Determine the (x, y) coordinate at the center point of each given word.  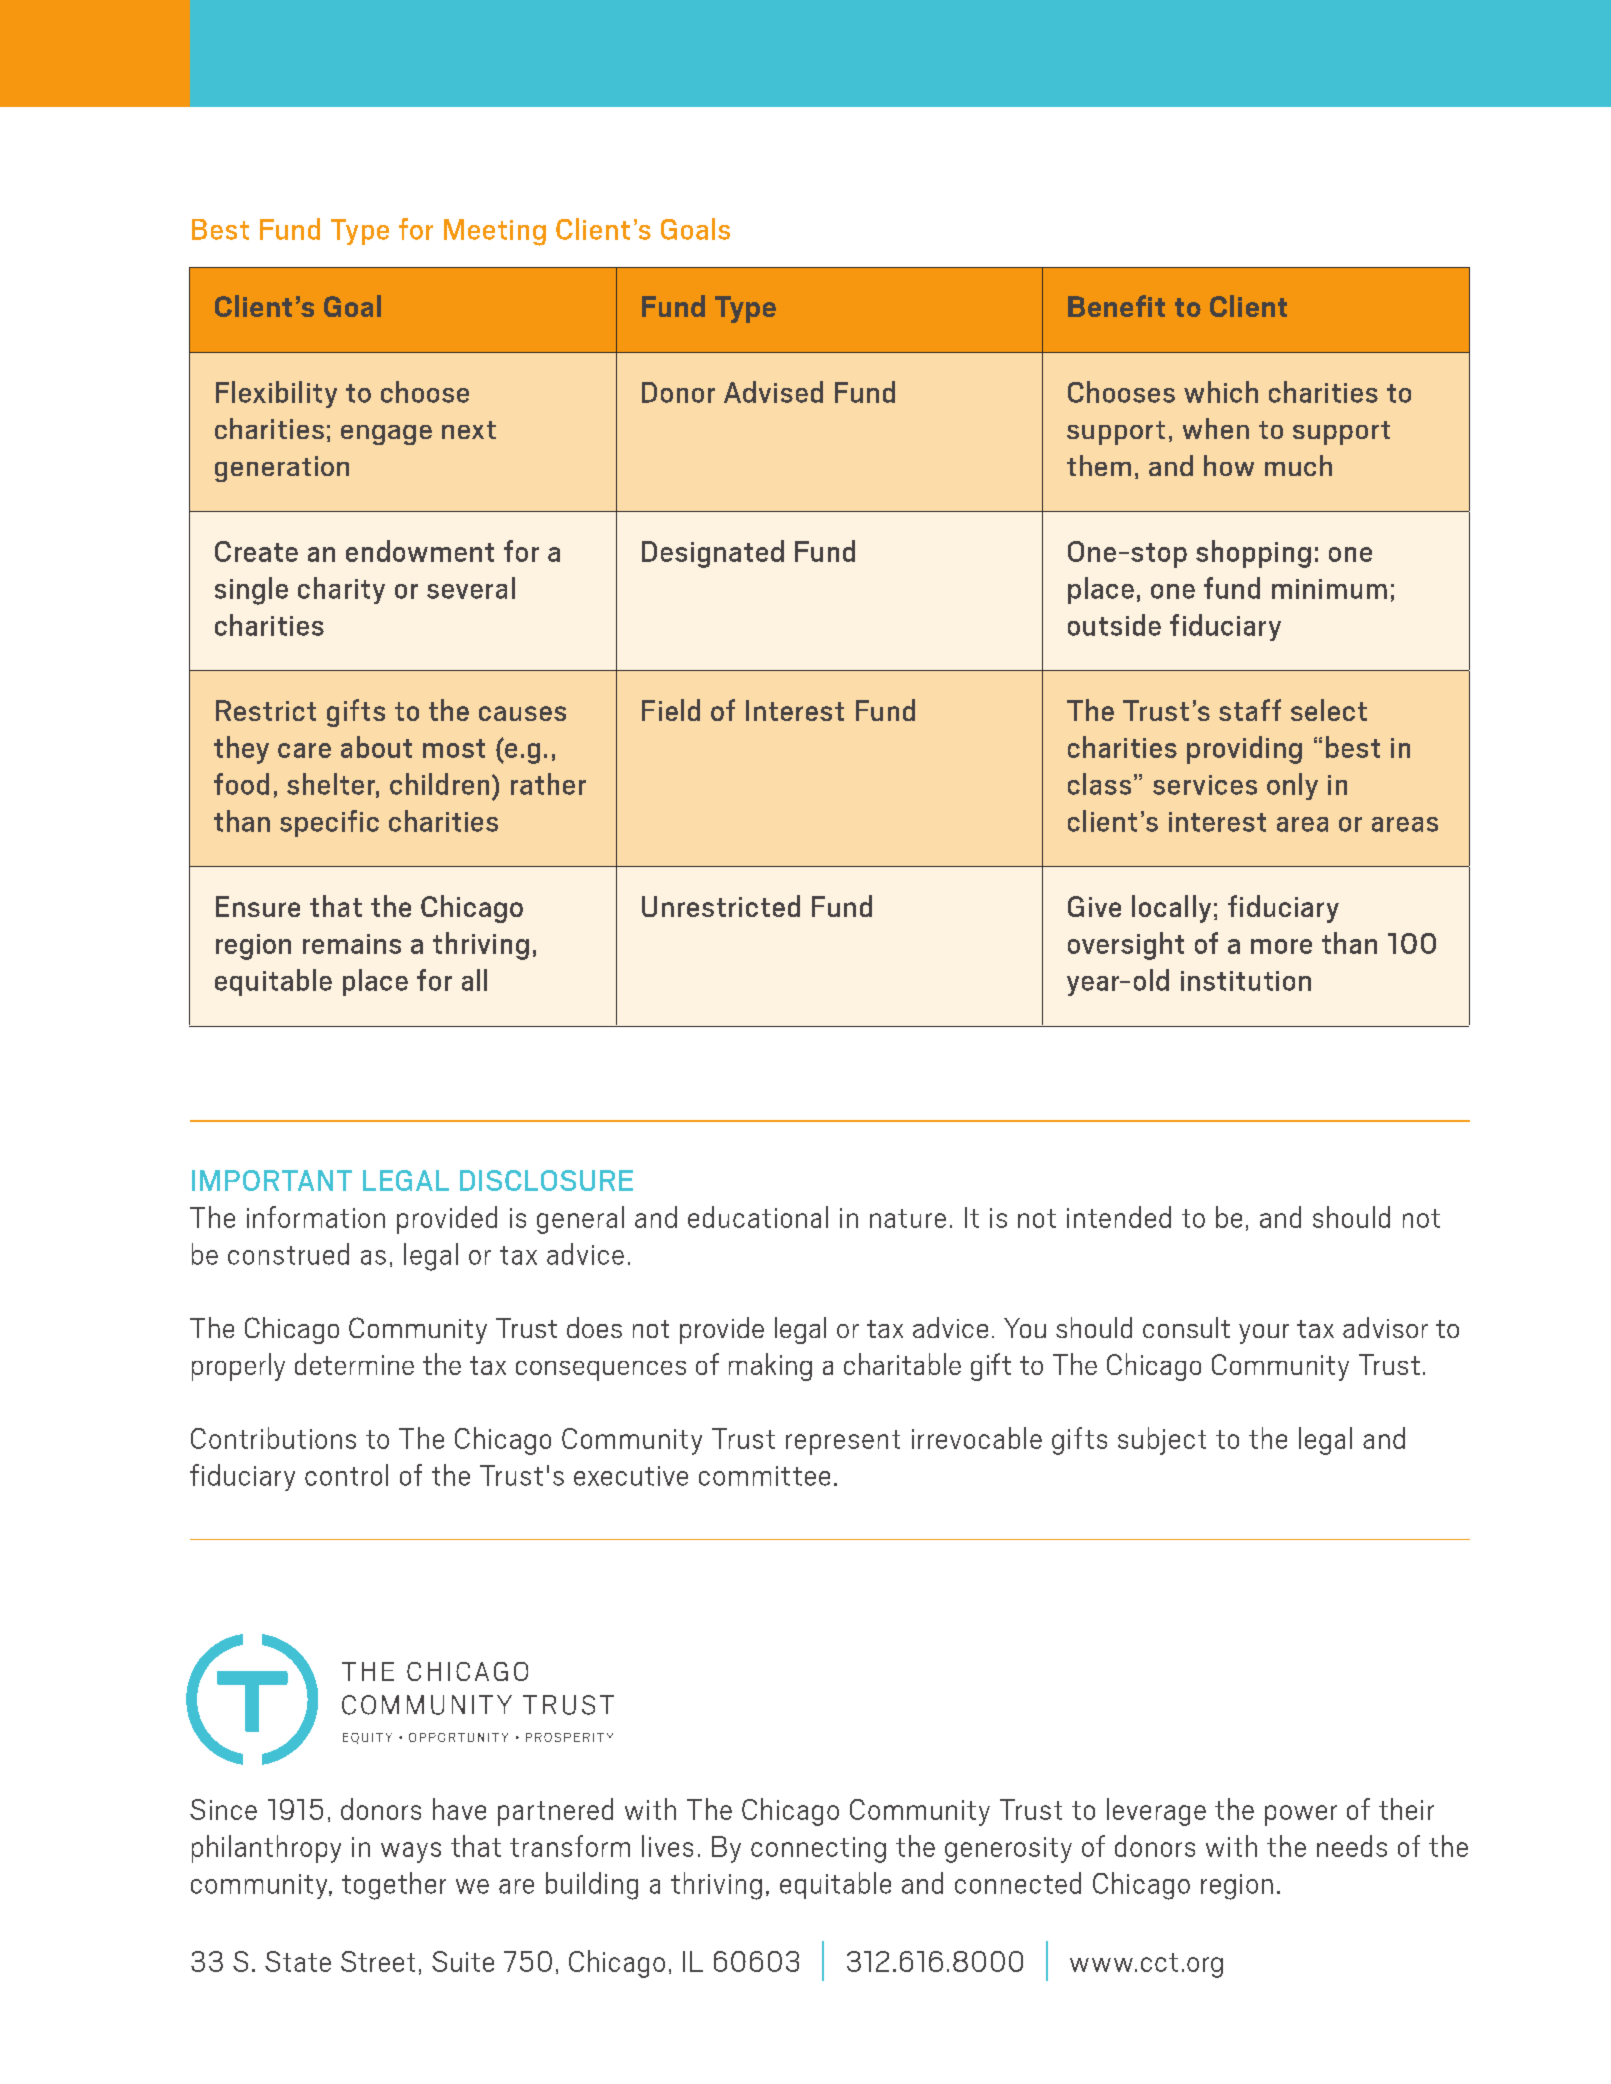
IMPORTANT (272, 1180)
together (394, 1886)
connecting (818, 1850)
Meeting (495, 232)
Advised (773, 392)
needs (1352, 1846)
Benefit (1116, 306)
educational (758, 1217)
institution (1246, 981)
